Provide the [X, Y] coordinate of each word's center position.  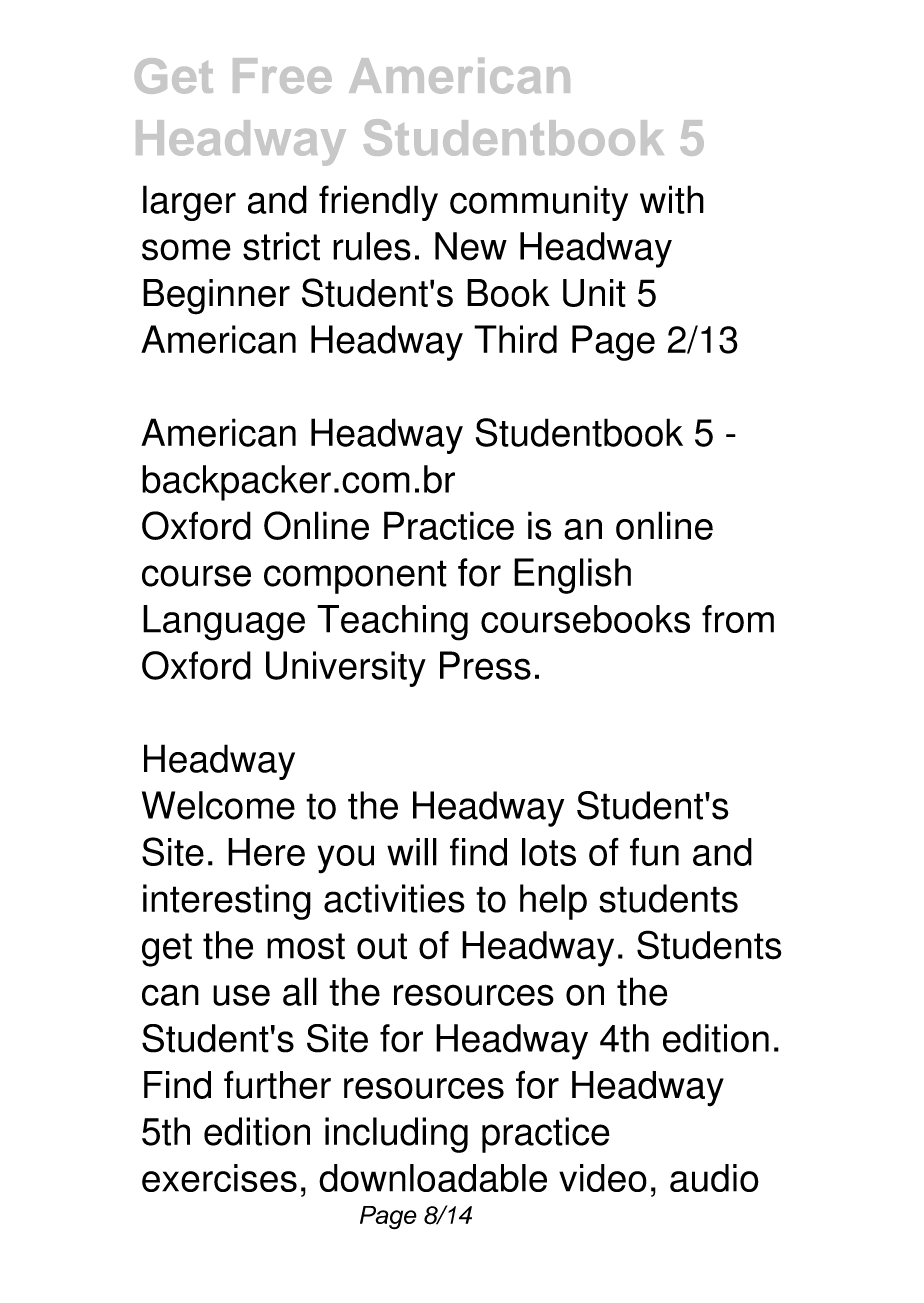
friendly [378, 203]
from [738, 619]
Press [485, 665]
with [672, 199]
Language [224, 623]
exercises [219, 1178]
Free [282, 76]
